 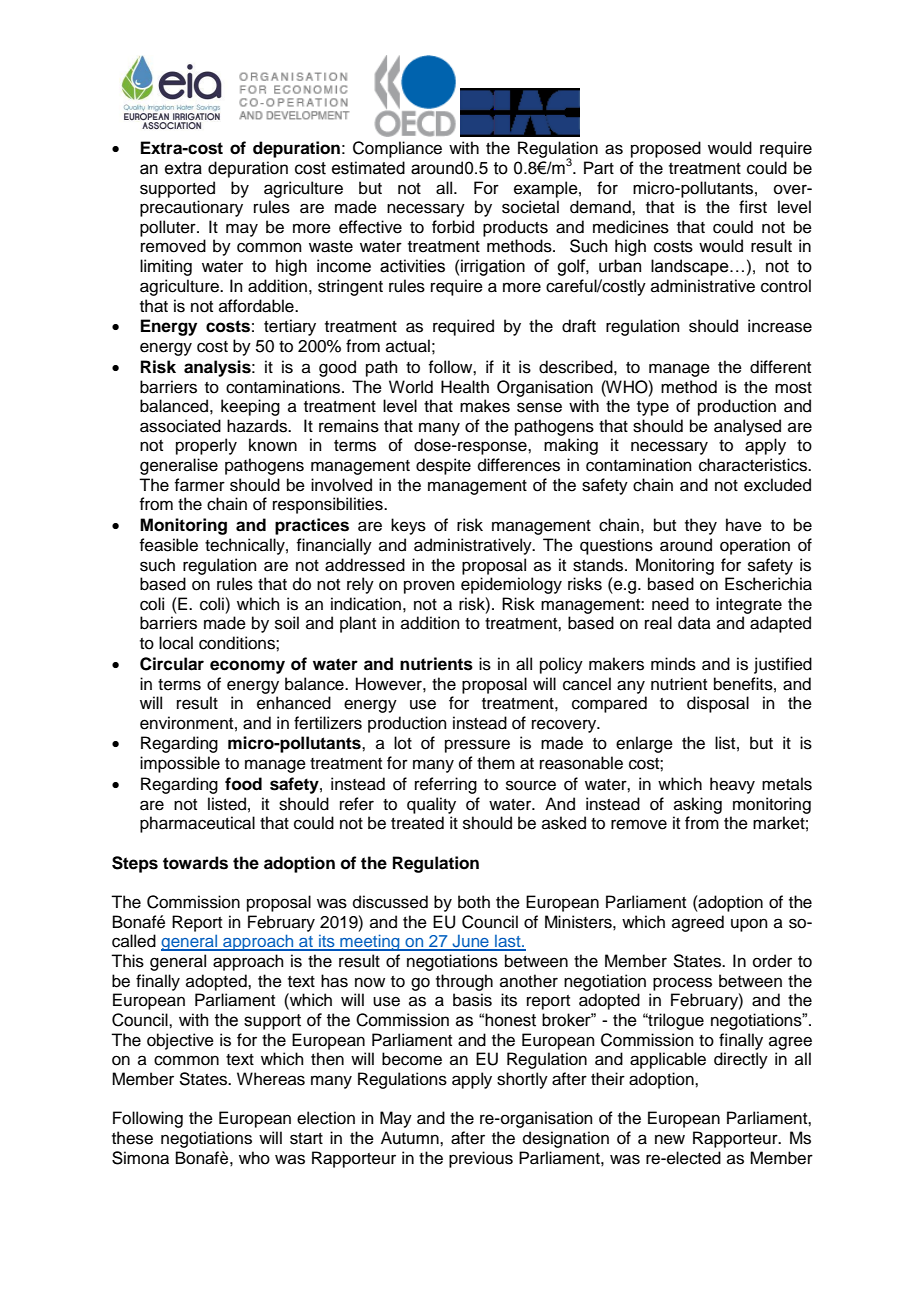 I want to click on minds, so click(x=673, y=664).
